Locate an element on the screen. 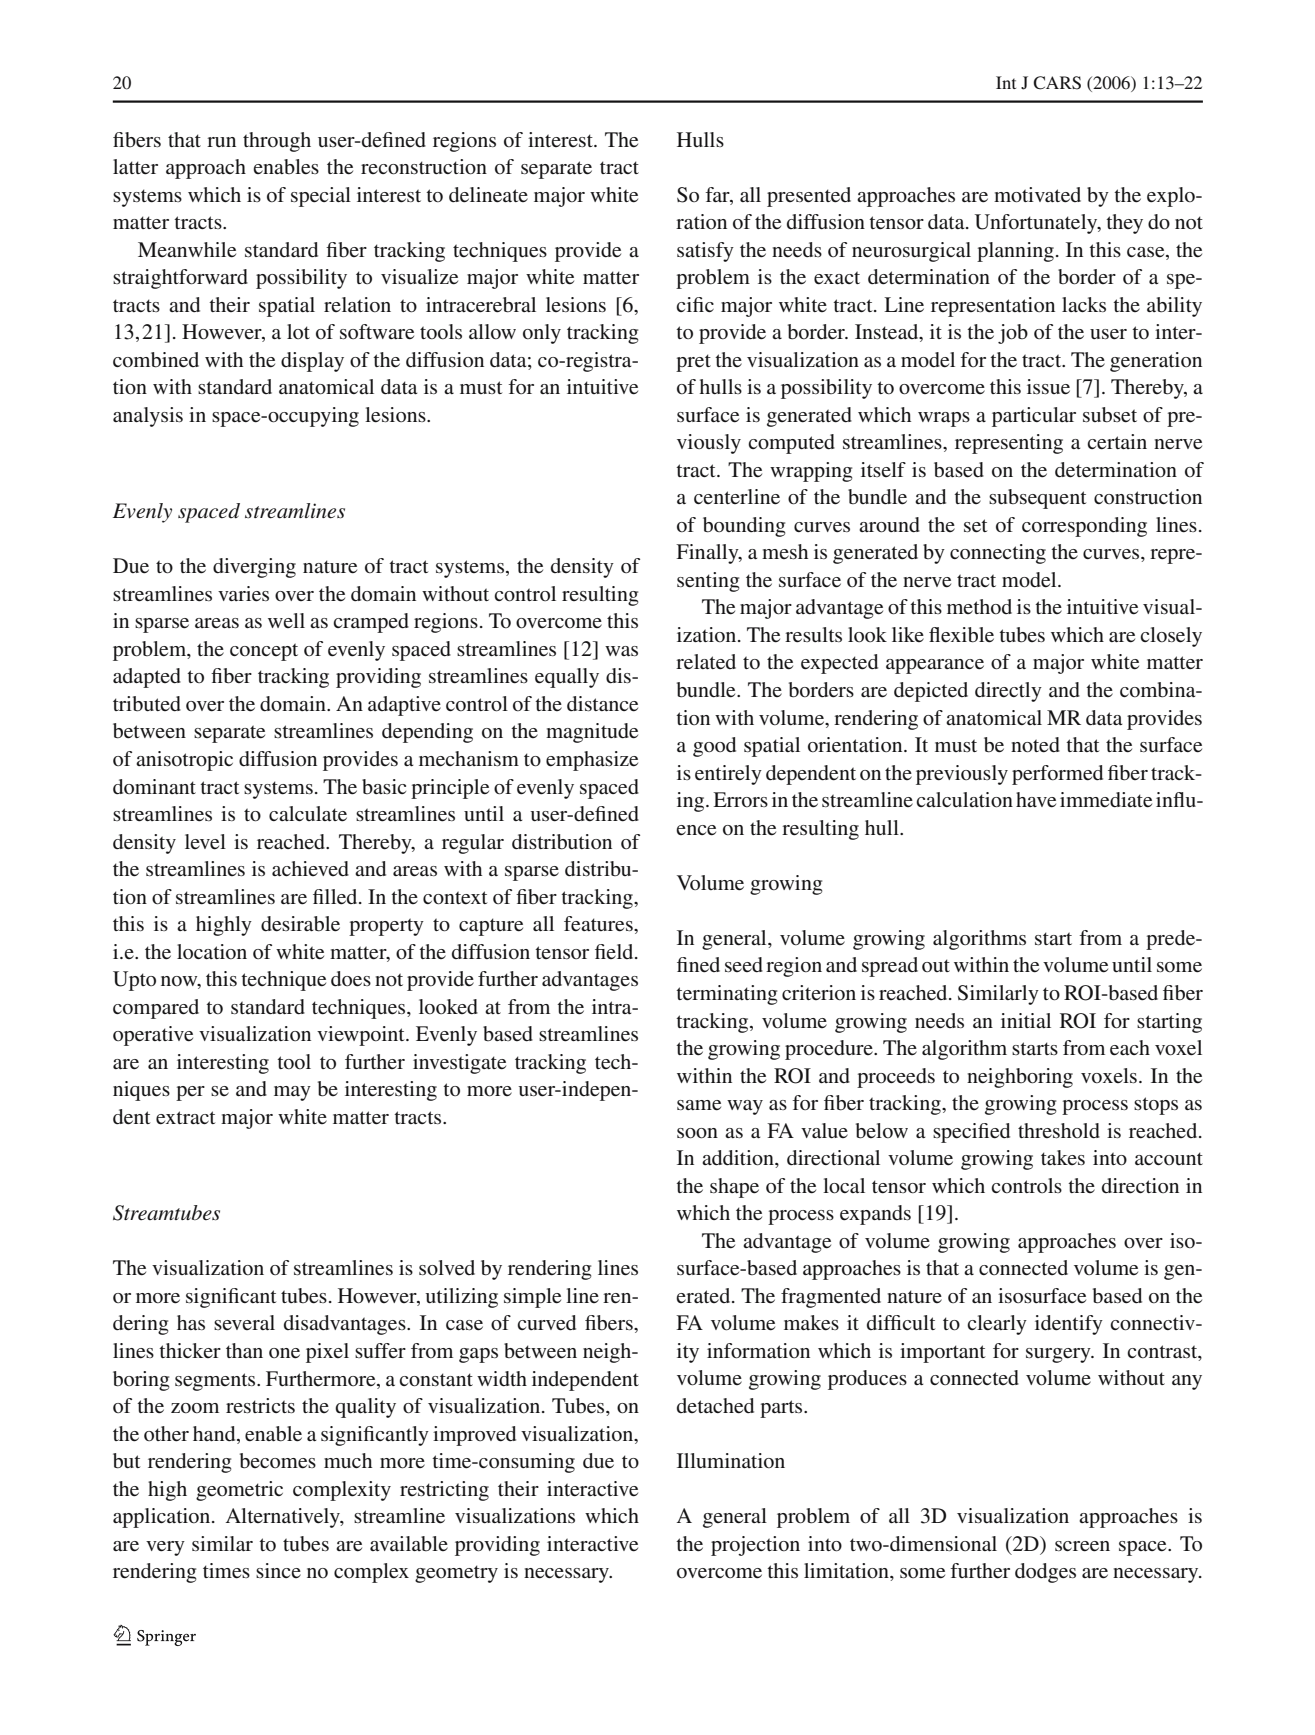 The height and width of the screenshot is (1735, 1315). method is located at coordinates (979, 607).
